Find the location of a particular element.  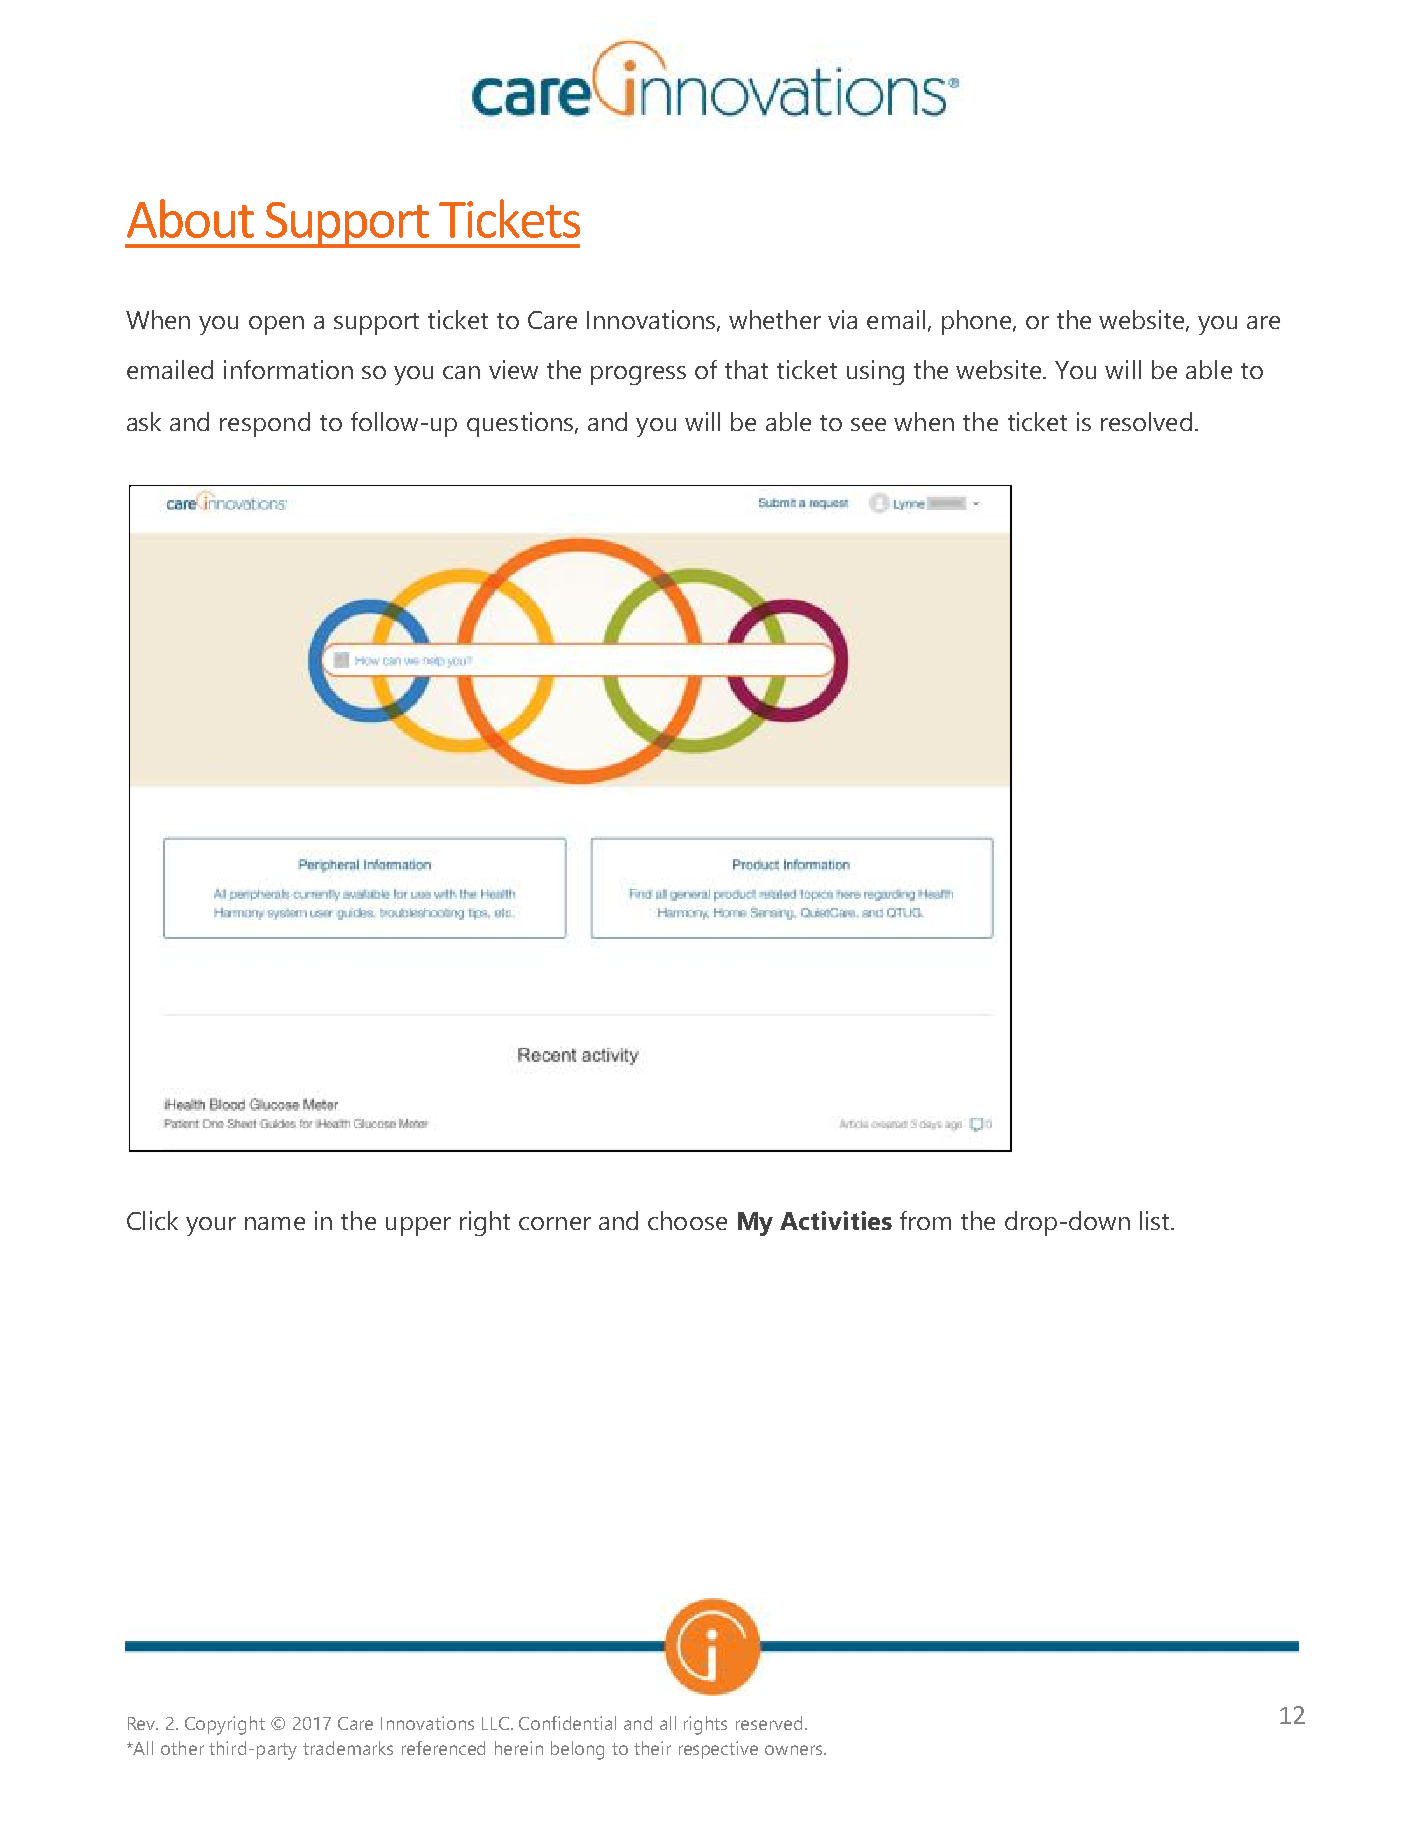

open is located at coordinates (276, 325).
